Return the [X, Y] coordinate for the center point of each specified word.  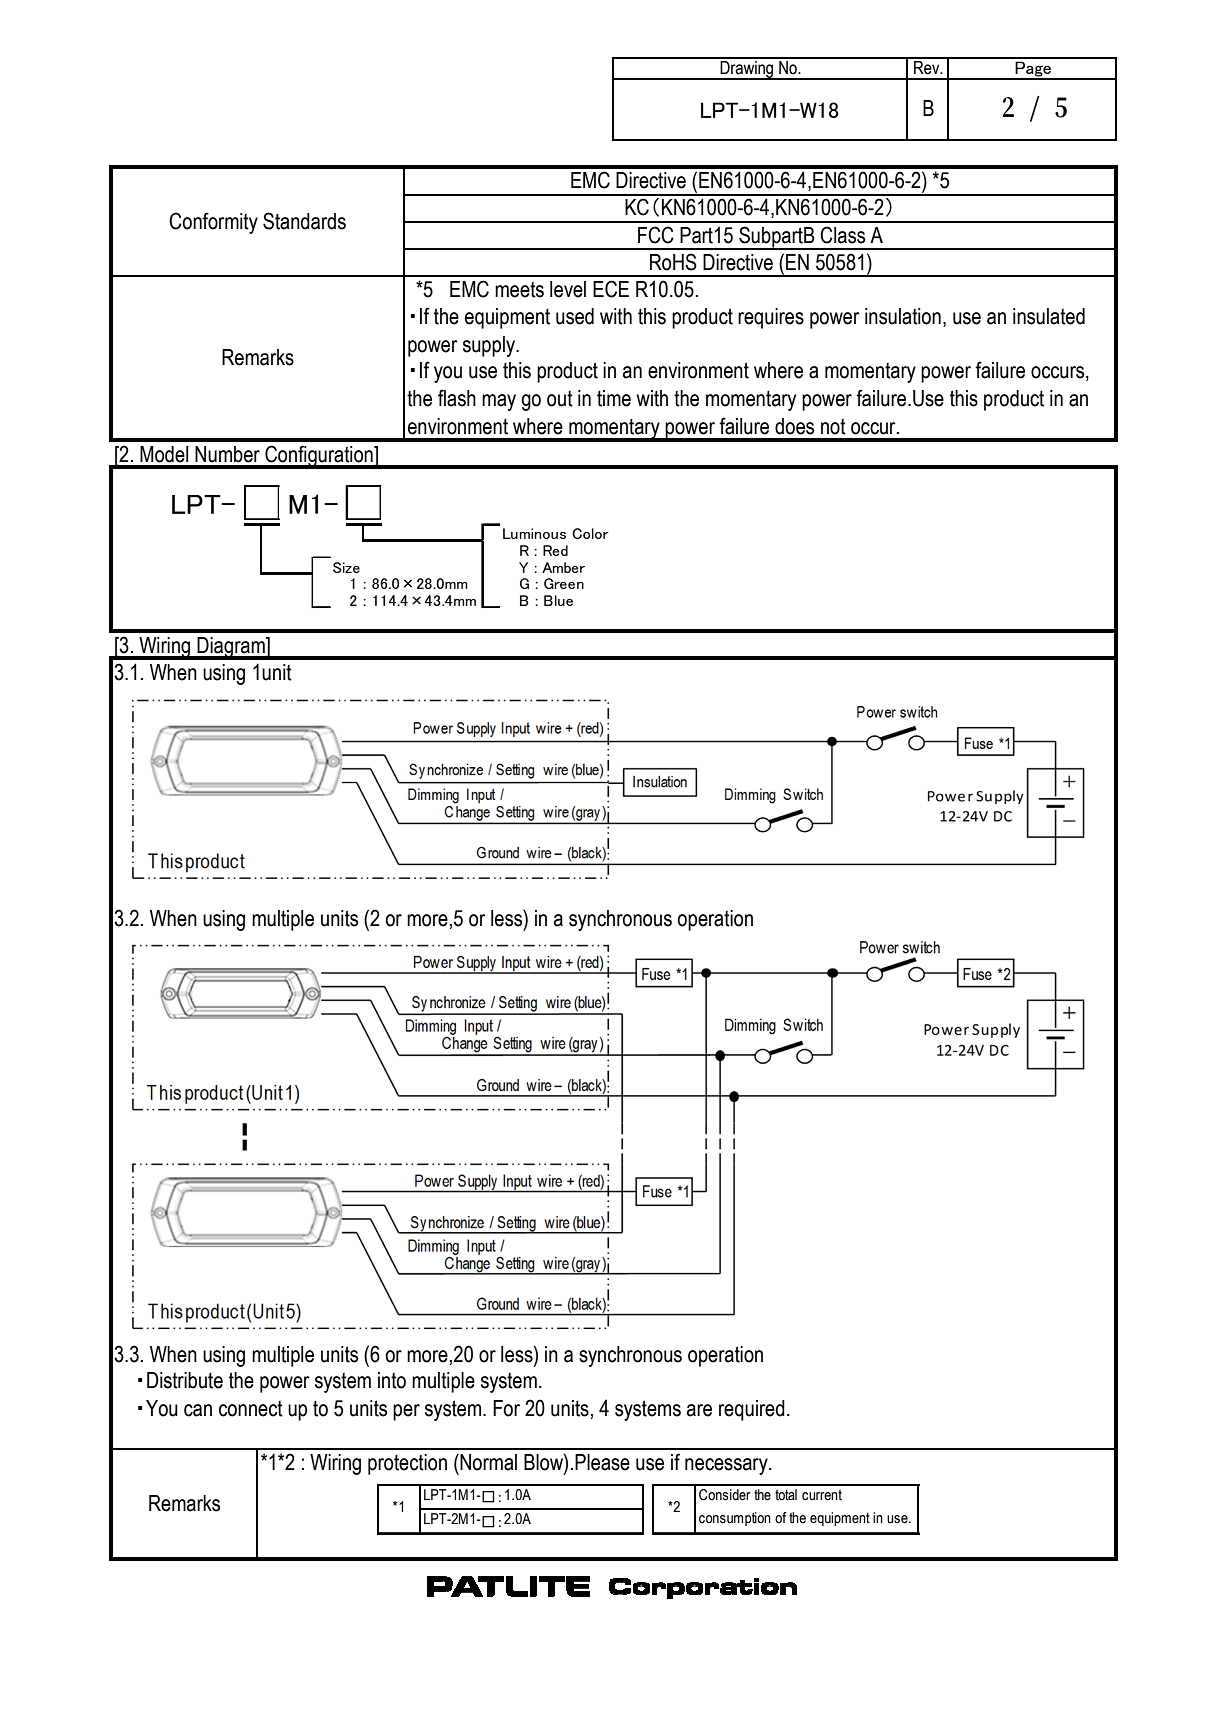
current [822, 1495]
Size [346, 567]
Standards [304, 221]
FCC [656, 235]
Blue [558, 600]
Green [564, 583]
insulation [903, 316]
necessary [727, 1466]
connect [251, 1408]
